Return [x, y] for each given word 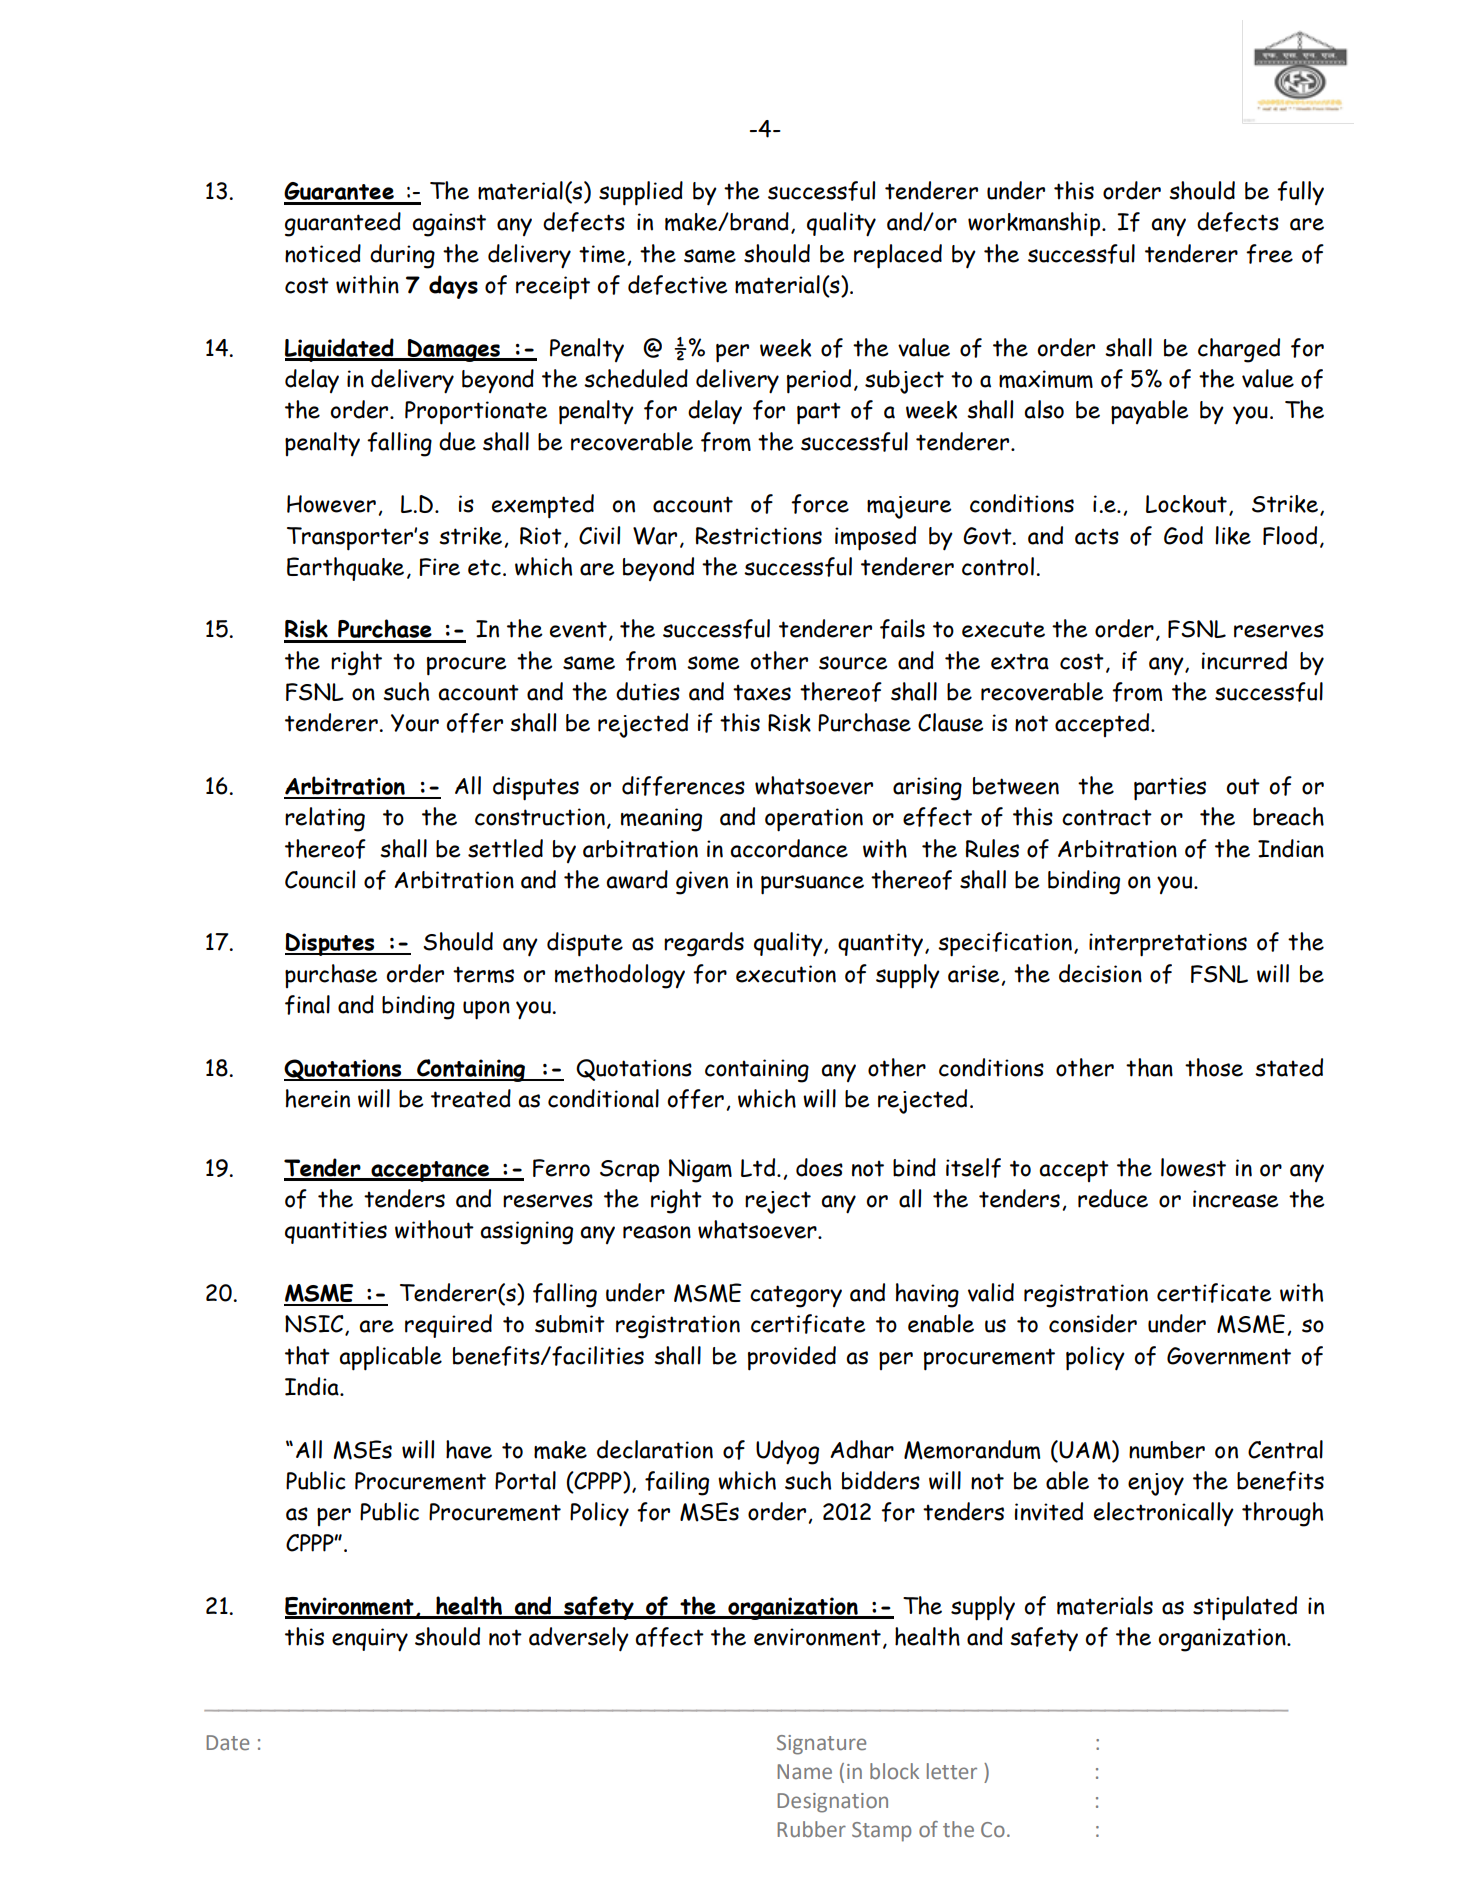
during [402, 256]
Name [804, 1772]
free [1269, 254]
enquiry [370, 1640]
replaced [898, 256]
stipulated [1245, 1608]
